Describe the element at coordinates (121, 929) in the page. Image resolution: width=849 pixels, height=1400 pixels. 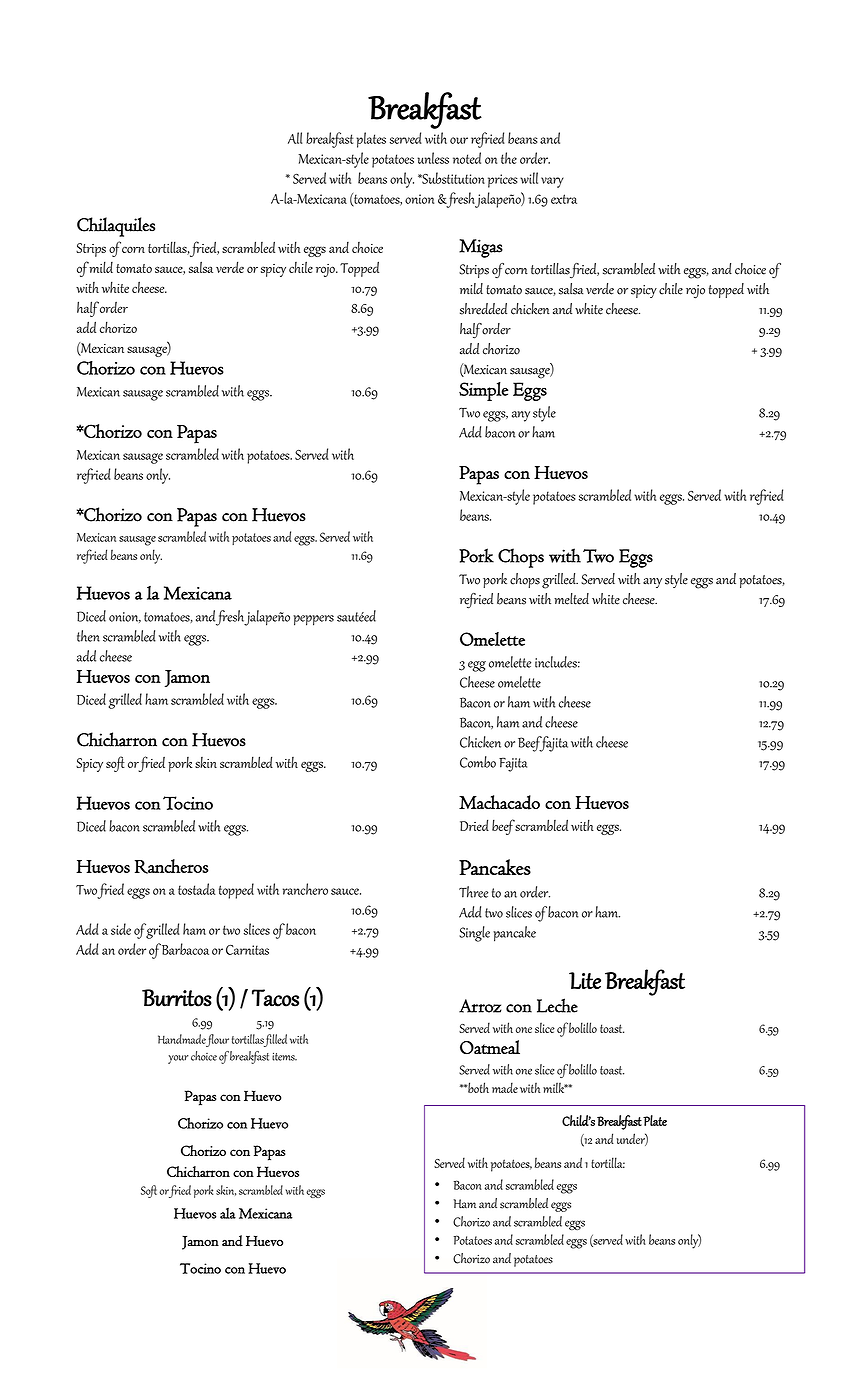
I see `side` at that location.
